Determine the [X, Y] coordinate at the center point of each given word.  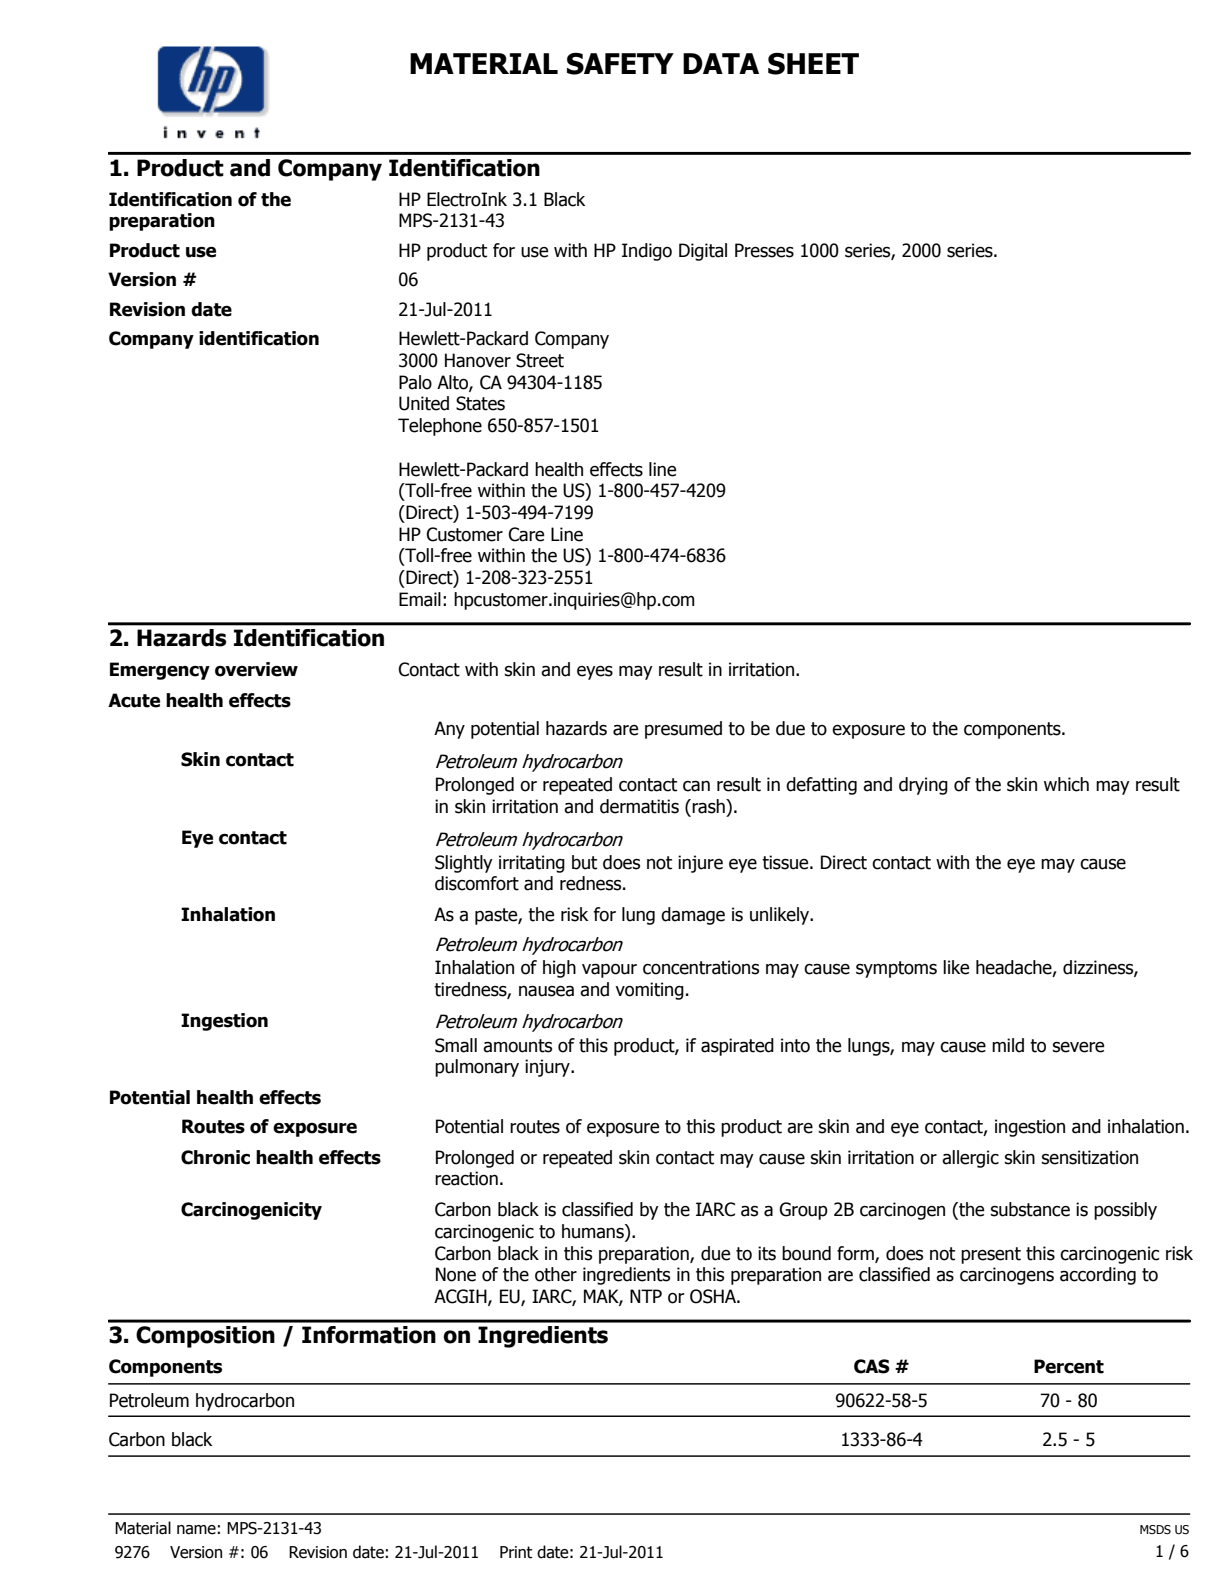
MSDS [1155, 1529]
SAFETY [620, 64]
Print [516, 1552]
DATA [721, 63]
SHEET [813, 64]
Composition [205, 1337]
